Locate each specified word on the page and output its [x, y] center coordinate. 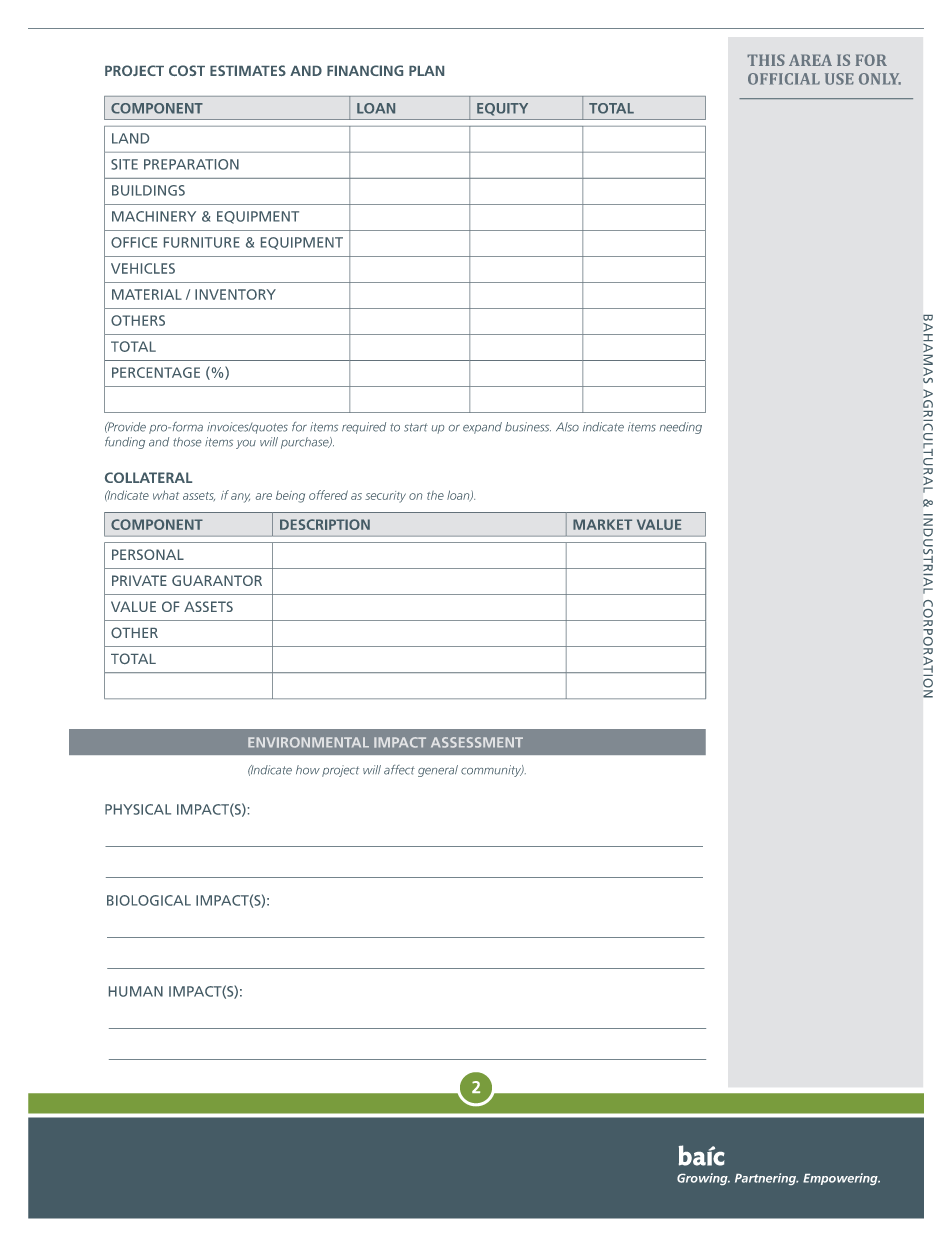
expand [482, 428]
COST [187, 70]
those [187, 442]
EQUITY [502, 109]
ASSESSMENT [477, 742]
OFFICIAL [784, 79]
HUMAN [136, 991]
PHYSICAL [138, 809]
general [438, 771]
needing [681, 428]
